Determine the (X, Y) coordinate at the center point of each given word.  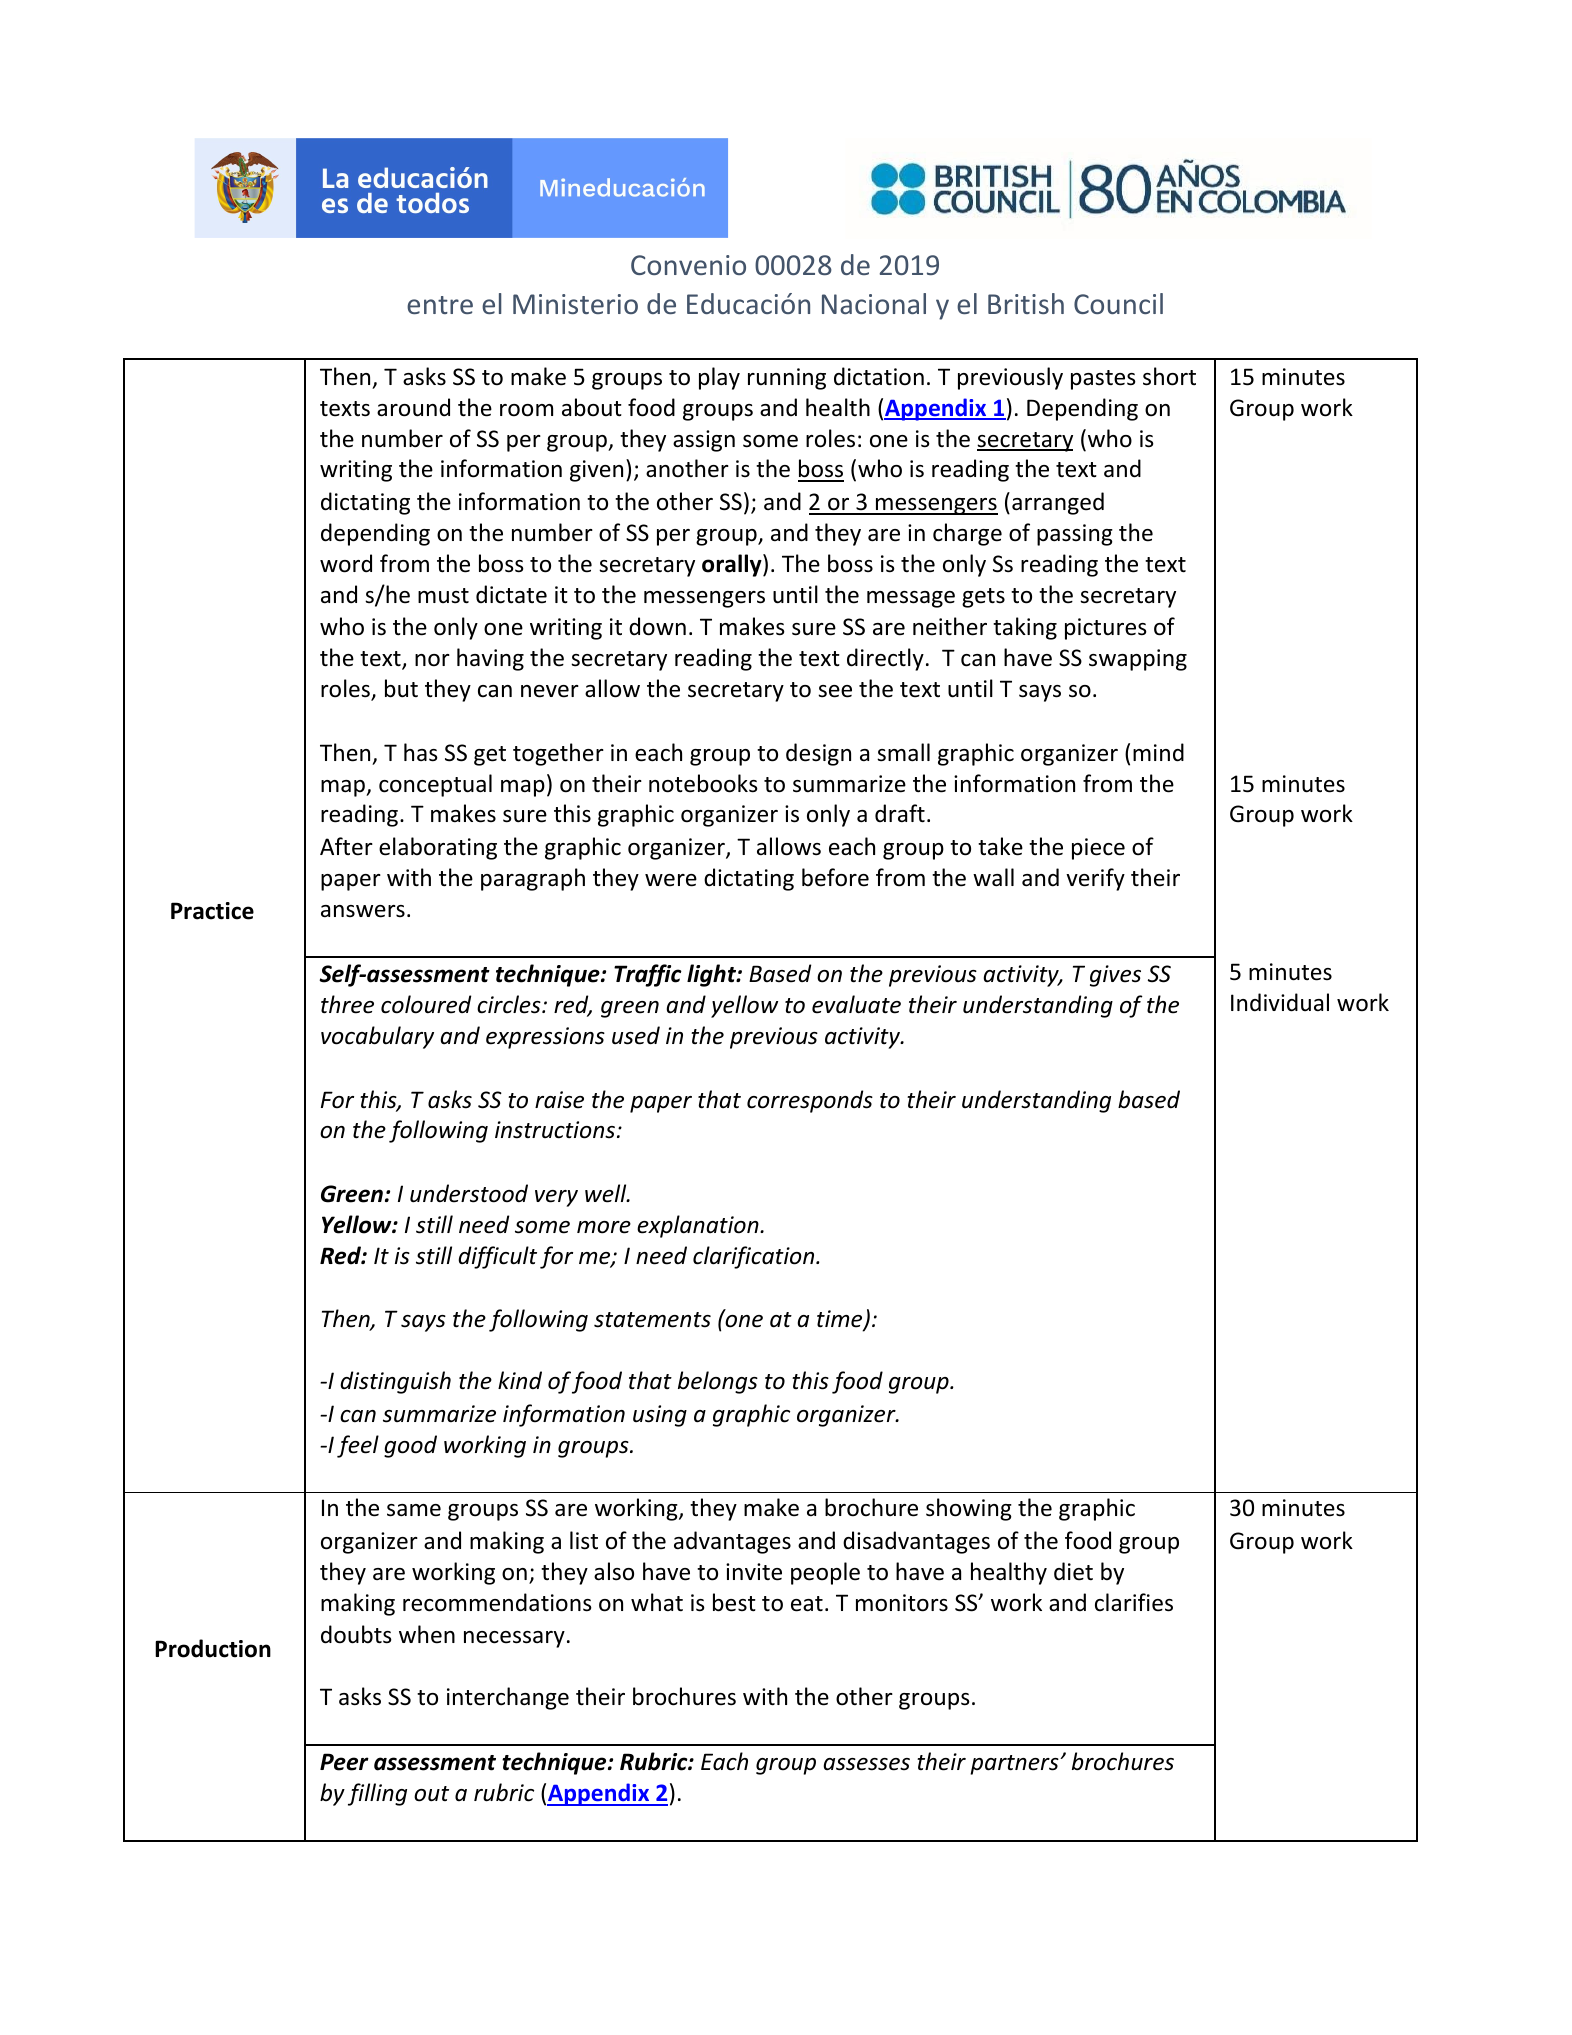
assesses (866, 1764)
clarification (755, 1257)
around (413, 407)
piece (1098, 849)
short (1169, 376)
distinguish (395, 1382)
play (719, 378)
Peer (344, 1762)
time (841, 1320)
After (346, 846)
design (818, 754)
